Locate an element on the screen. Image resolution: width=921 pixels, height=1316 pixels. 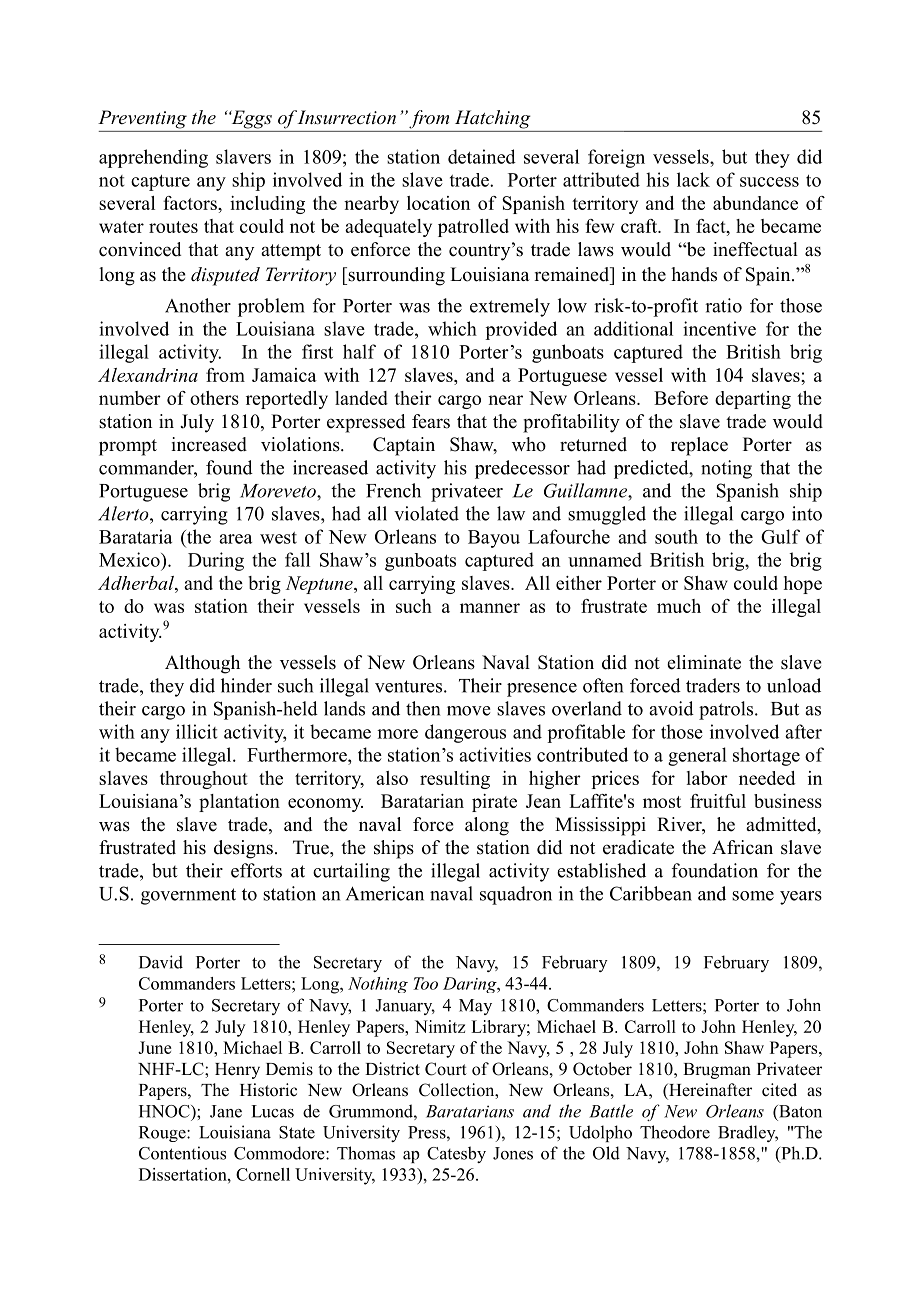
apprehending is located at coordinates (153, 158).
